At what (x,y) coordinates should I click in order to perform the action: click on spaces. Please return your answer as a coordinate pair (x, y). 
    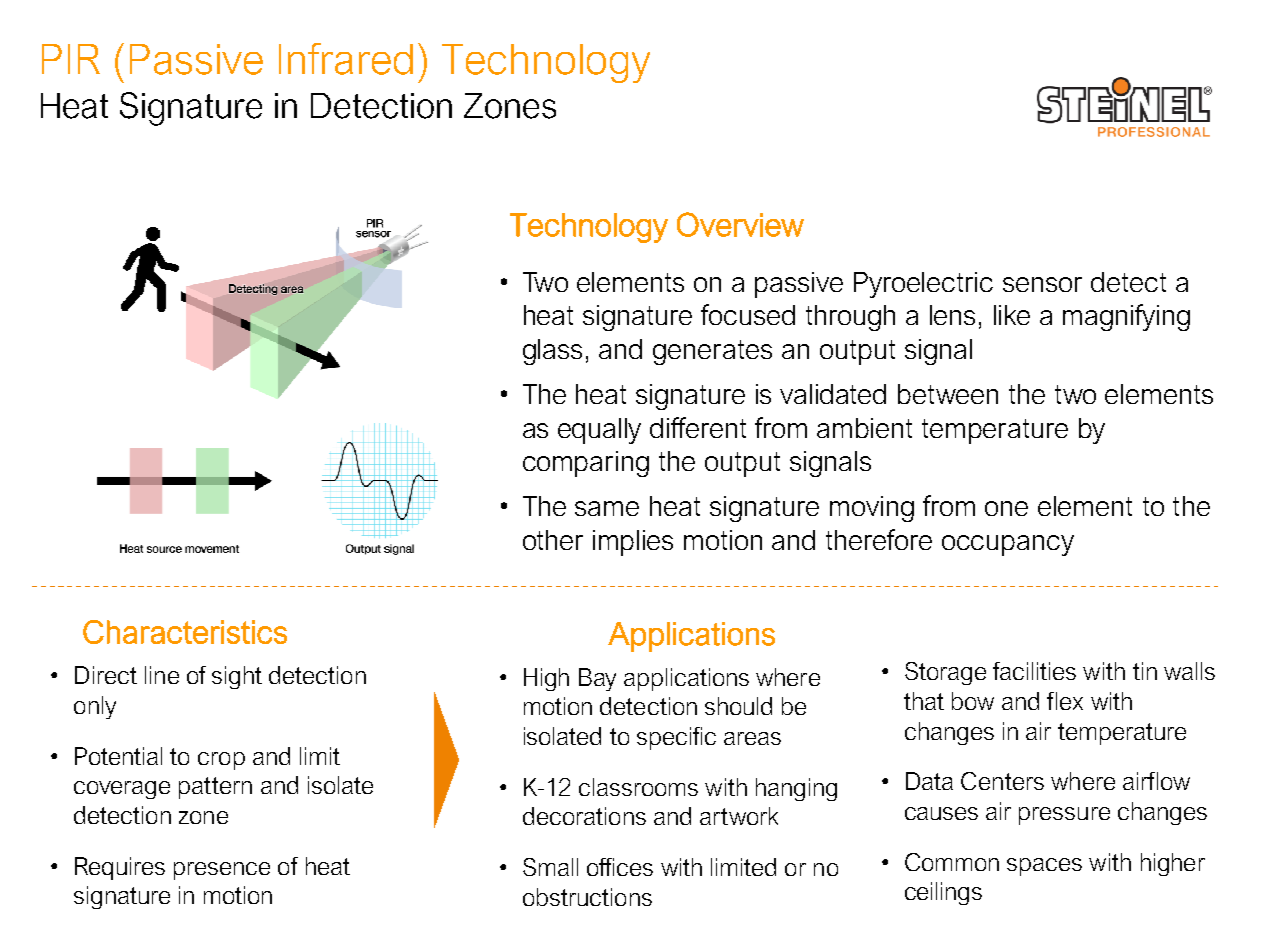
    Looking at the image, I should click on (1044, 867).
